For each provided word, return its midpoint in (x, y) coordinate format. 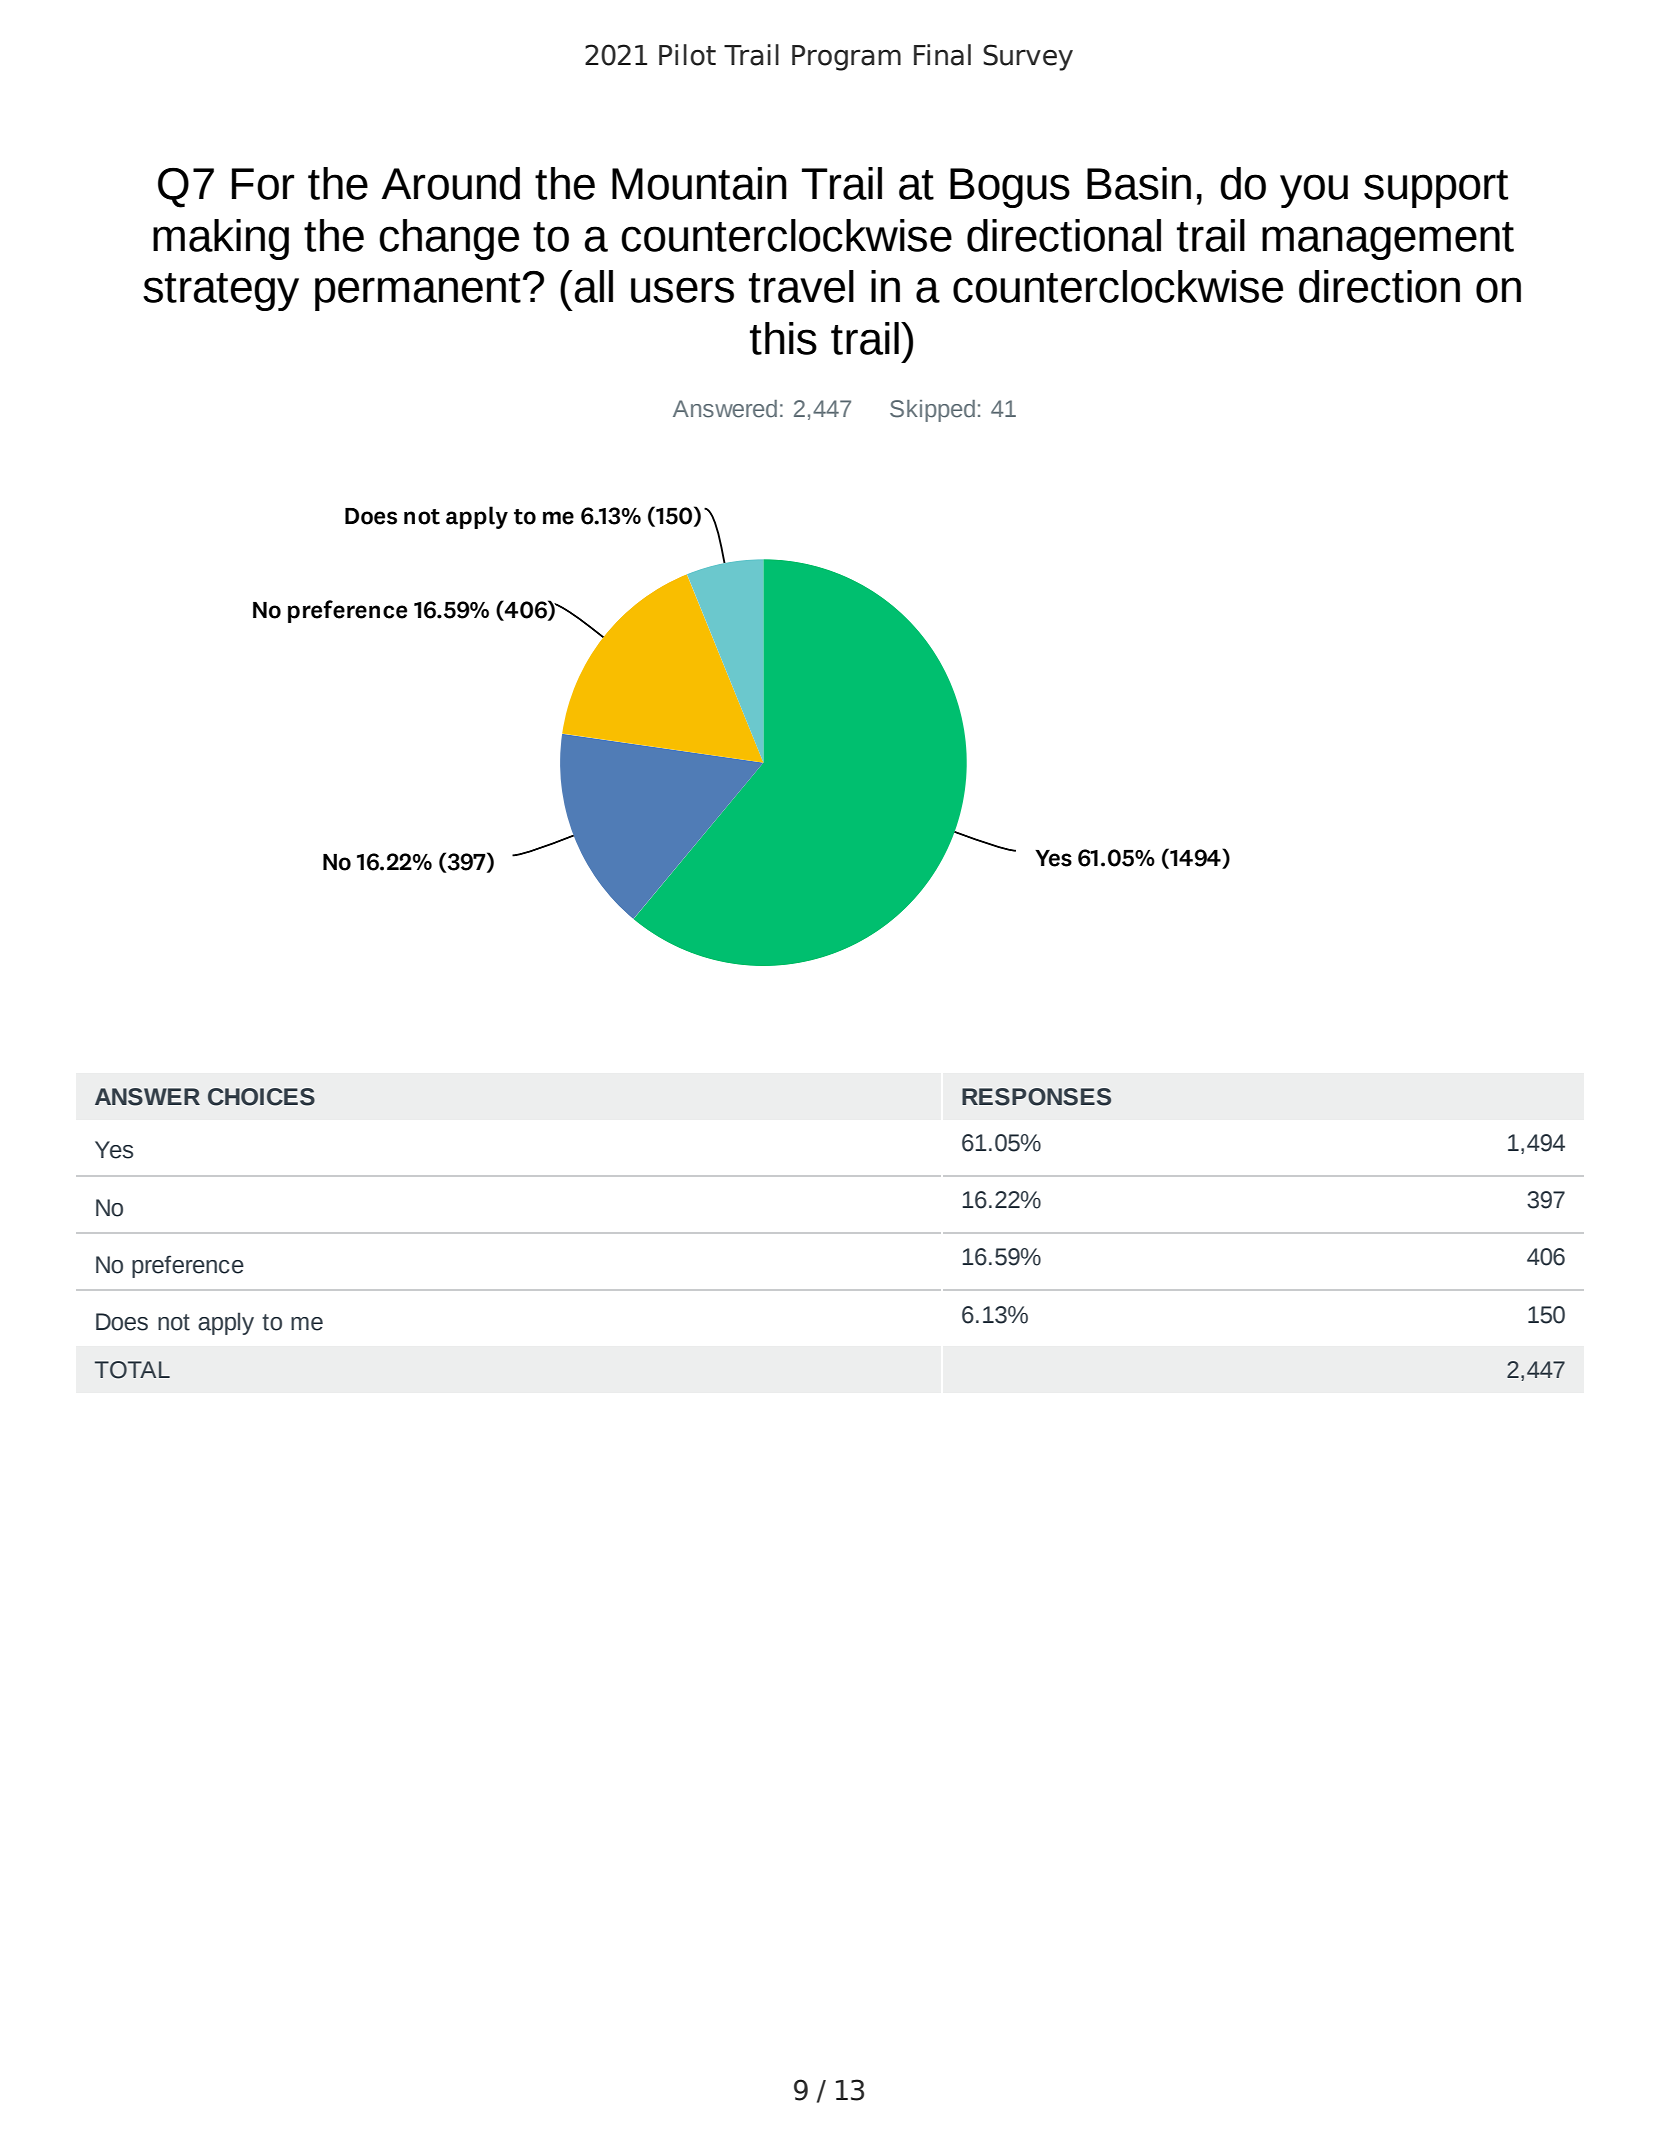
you (1314, 191)
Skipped (932, 411)
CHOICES (261, 1097)
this (783, 338)
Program (846, 58)
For (263, 184)
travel (801, 286)
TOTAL (132, 1370)
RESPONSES (1036, 1097)
